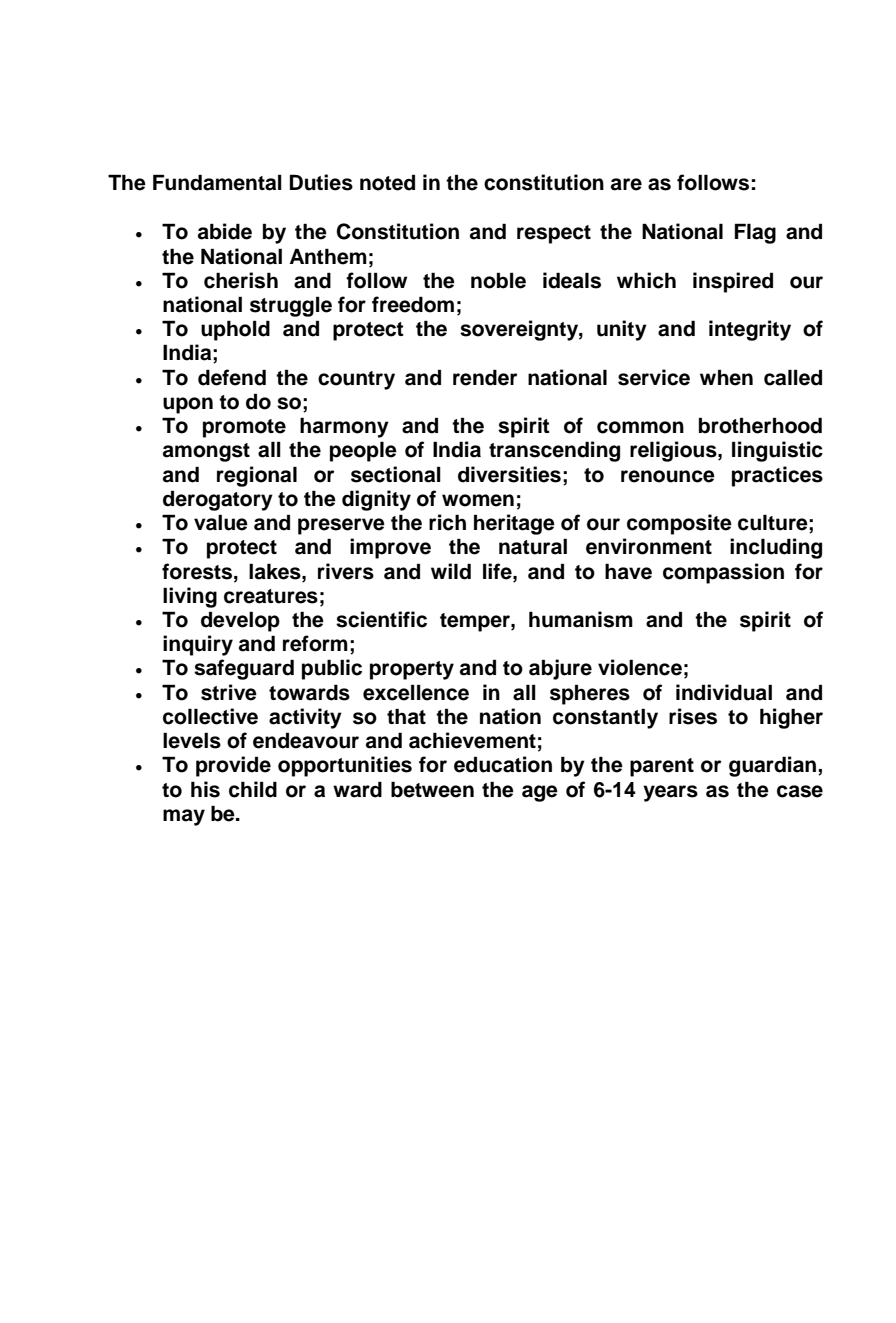 The width and height of the document is (896, 1323). What do you see at coordinates (217, 182) in the document?
I see `Fundamental` at bounding box center [217, 182].
